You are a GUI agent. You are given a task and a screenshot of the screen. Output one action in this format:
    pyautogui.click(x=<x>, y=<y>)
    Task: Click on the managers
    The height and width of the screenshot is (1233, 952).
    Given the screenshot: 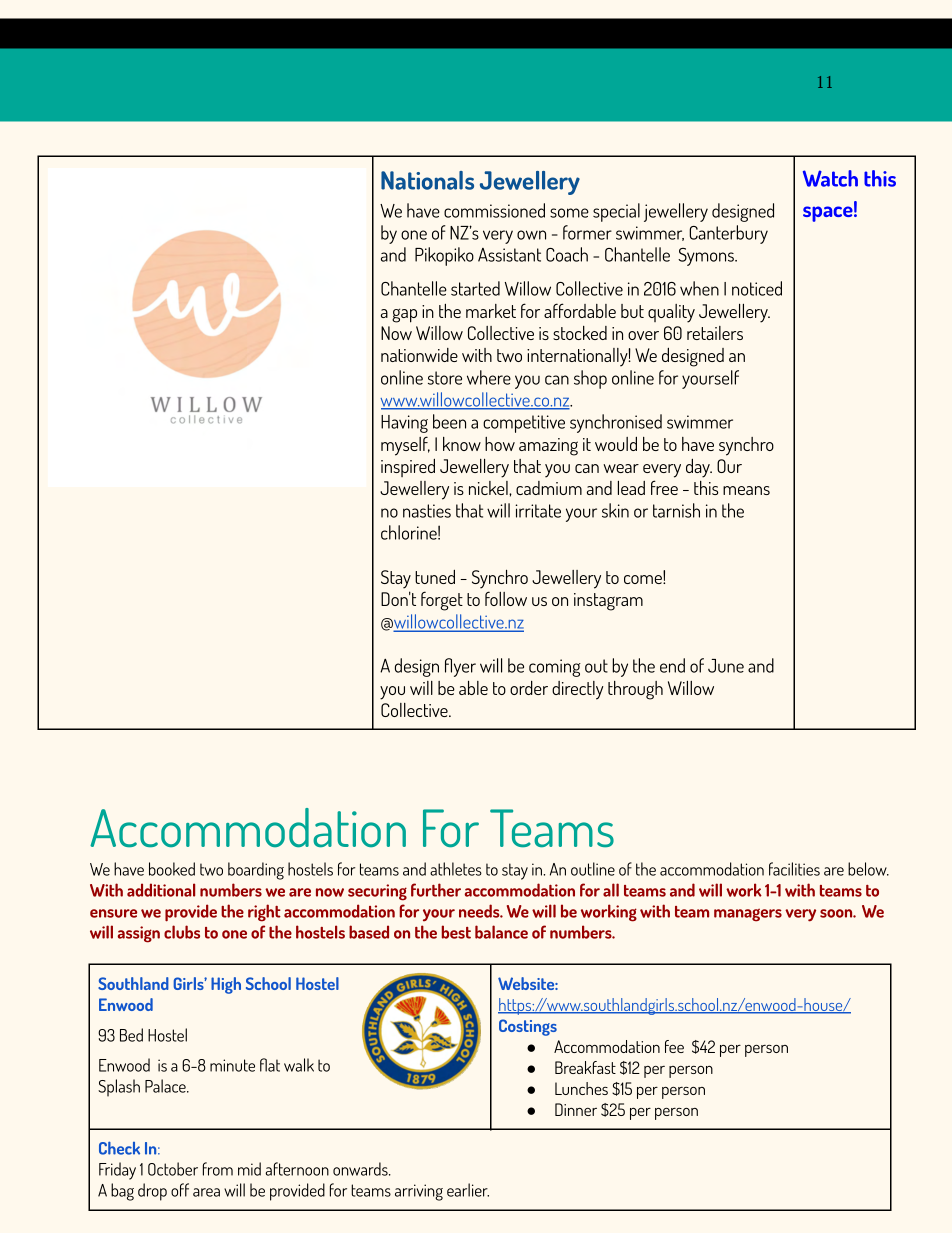 What is the action you would take?
    pyautogui.click(x=748, y=915)
